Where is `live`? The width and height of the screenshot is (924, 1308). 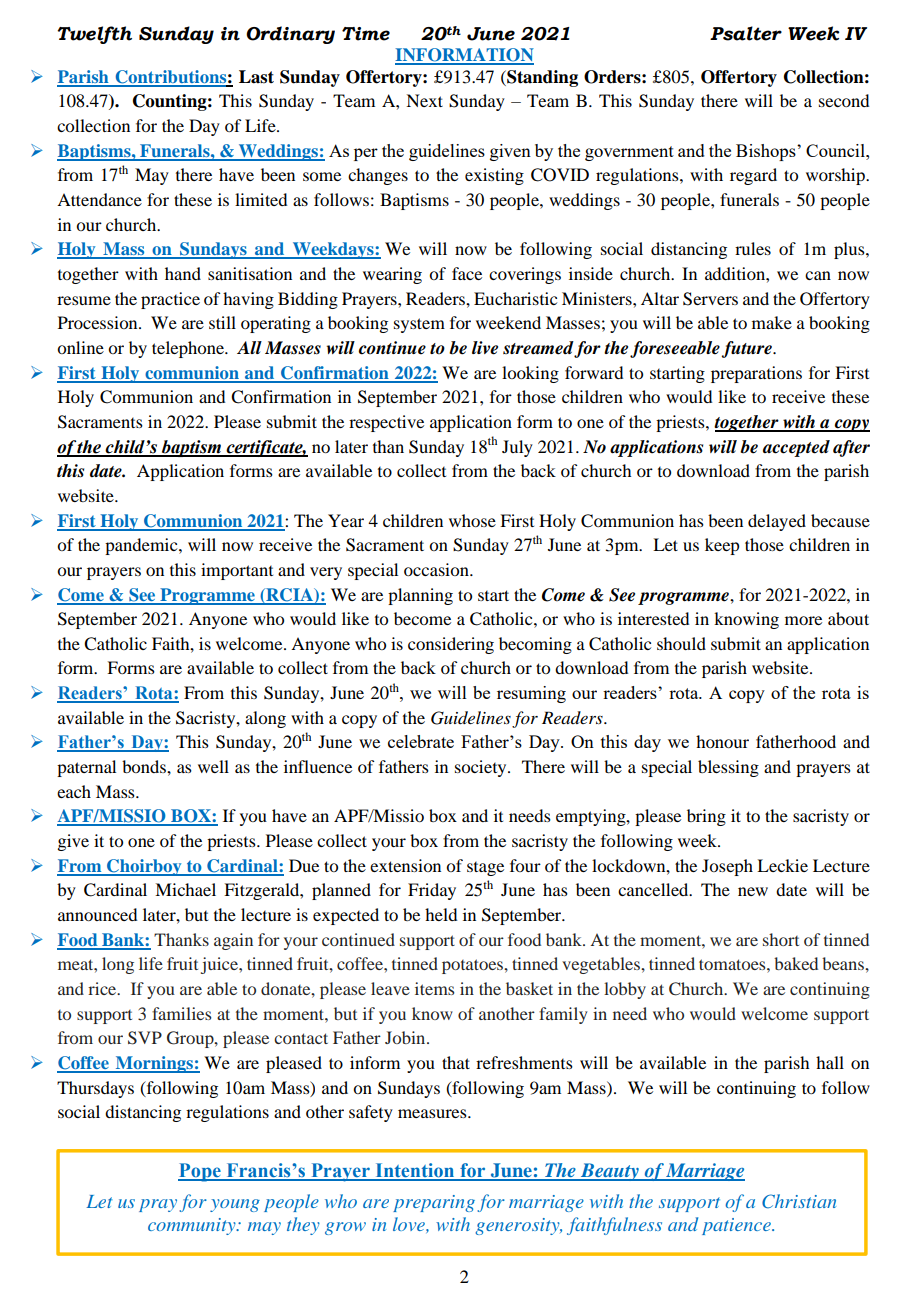 live is located at coordinates (485, 348).
